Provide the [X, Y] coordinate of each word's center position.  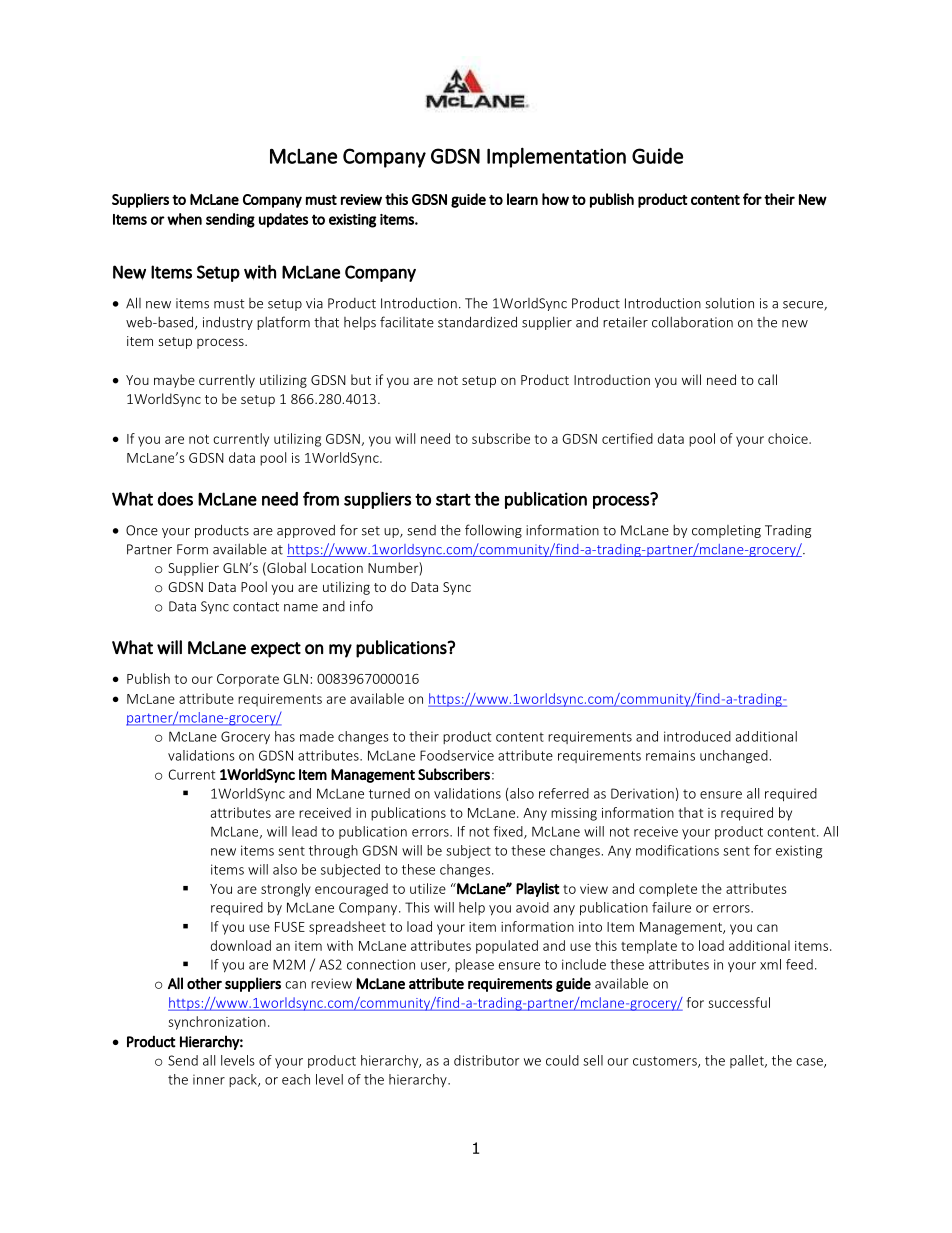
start [453, 499]
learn [522, 199]
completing [726, 531]
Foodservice [457, 755]
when [184, 219]
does [175, 499]
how [555, 199]
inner [209, 1079]
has [285, 736]
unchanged [734, 757]
